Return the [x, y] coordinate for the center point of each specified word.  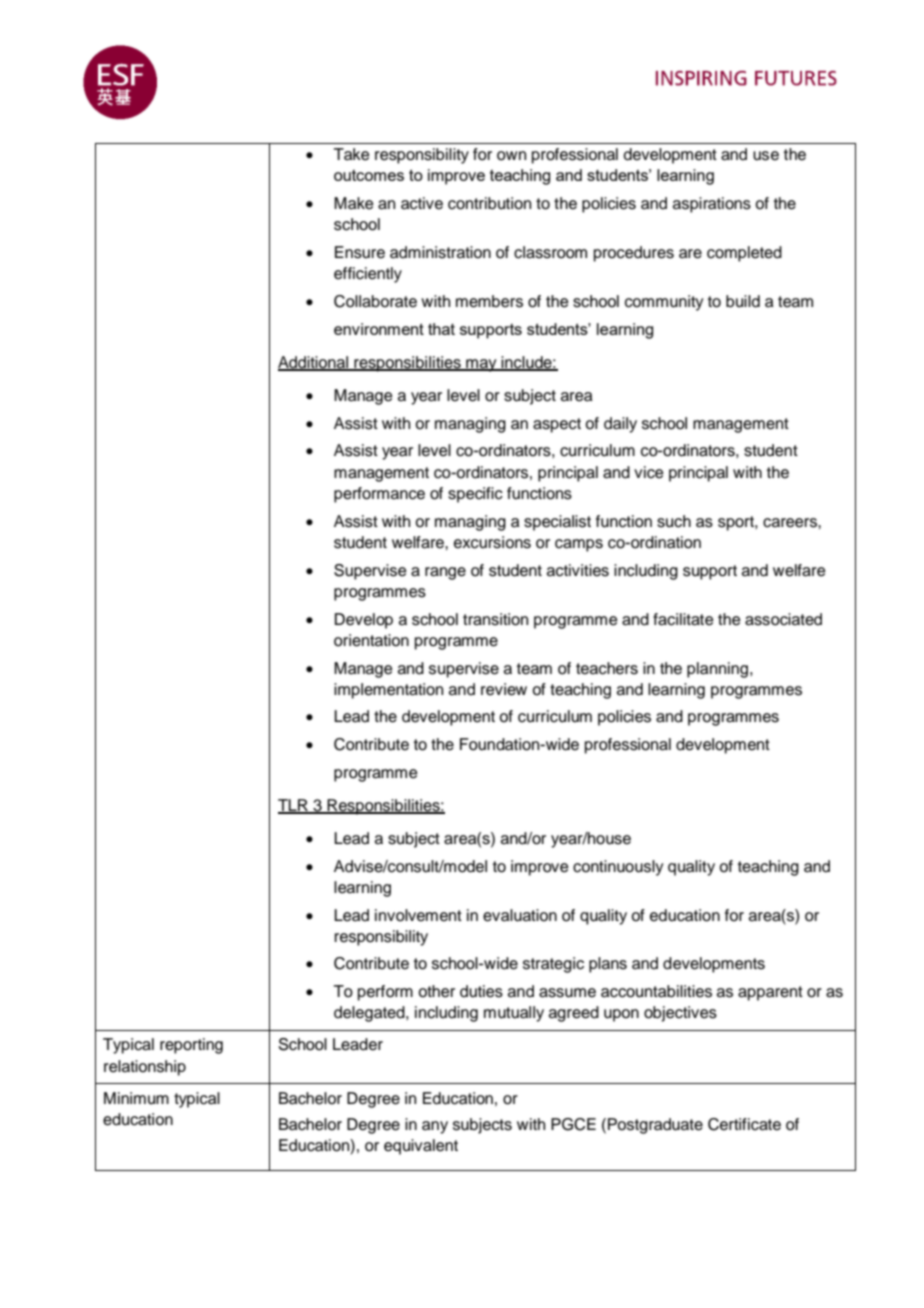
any [435, 1127]
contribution [489, 203]
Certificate [744, 1124]
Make [354, 203]
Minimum [136, 1098]
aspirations [712, 205]
